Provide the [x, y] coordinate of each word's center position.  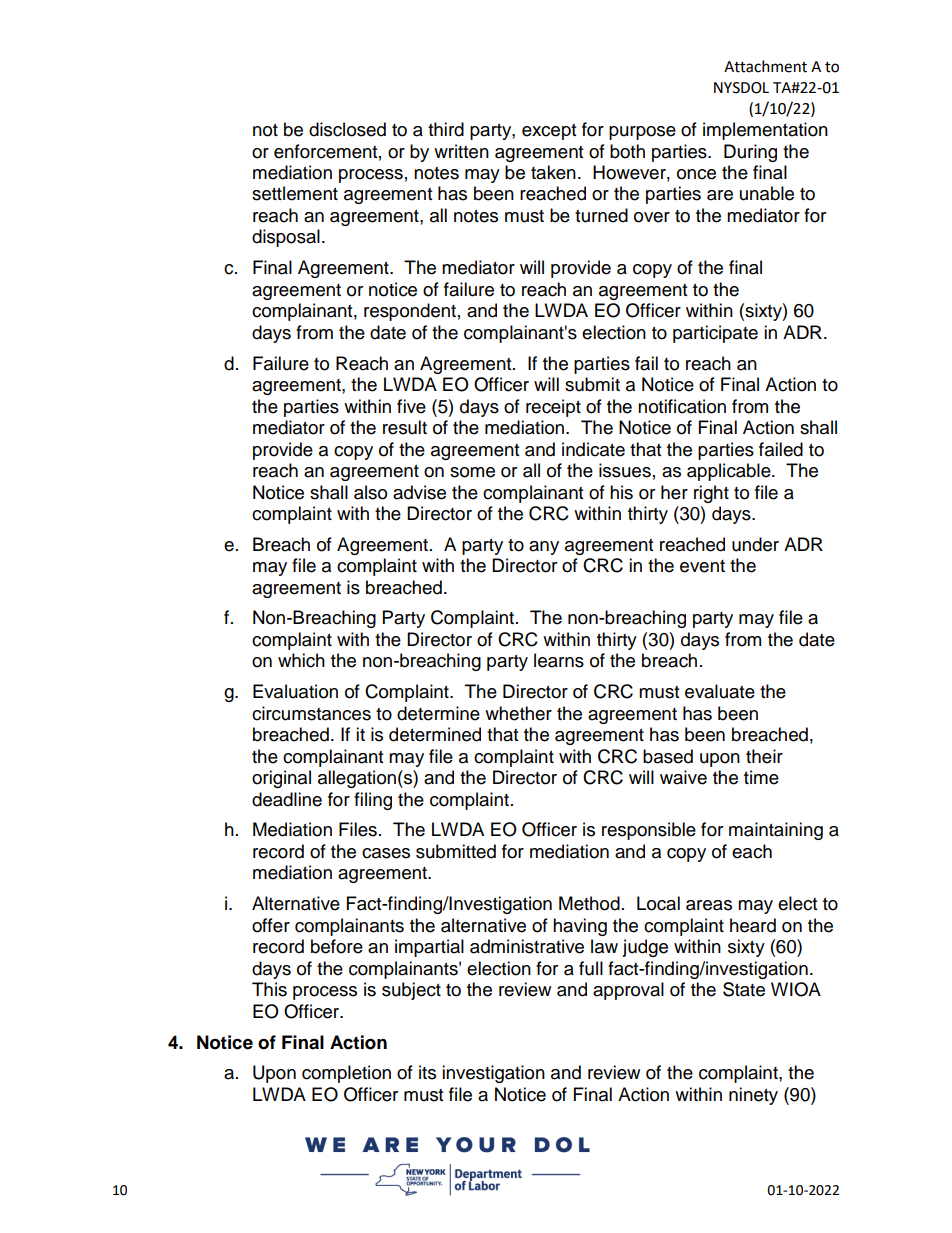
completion [346, 1074]
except [549, 132]
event [702, 566]
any [544, 548]
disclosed [347, 129]
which [301, 660]
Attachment [765, 66]
